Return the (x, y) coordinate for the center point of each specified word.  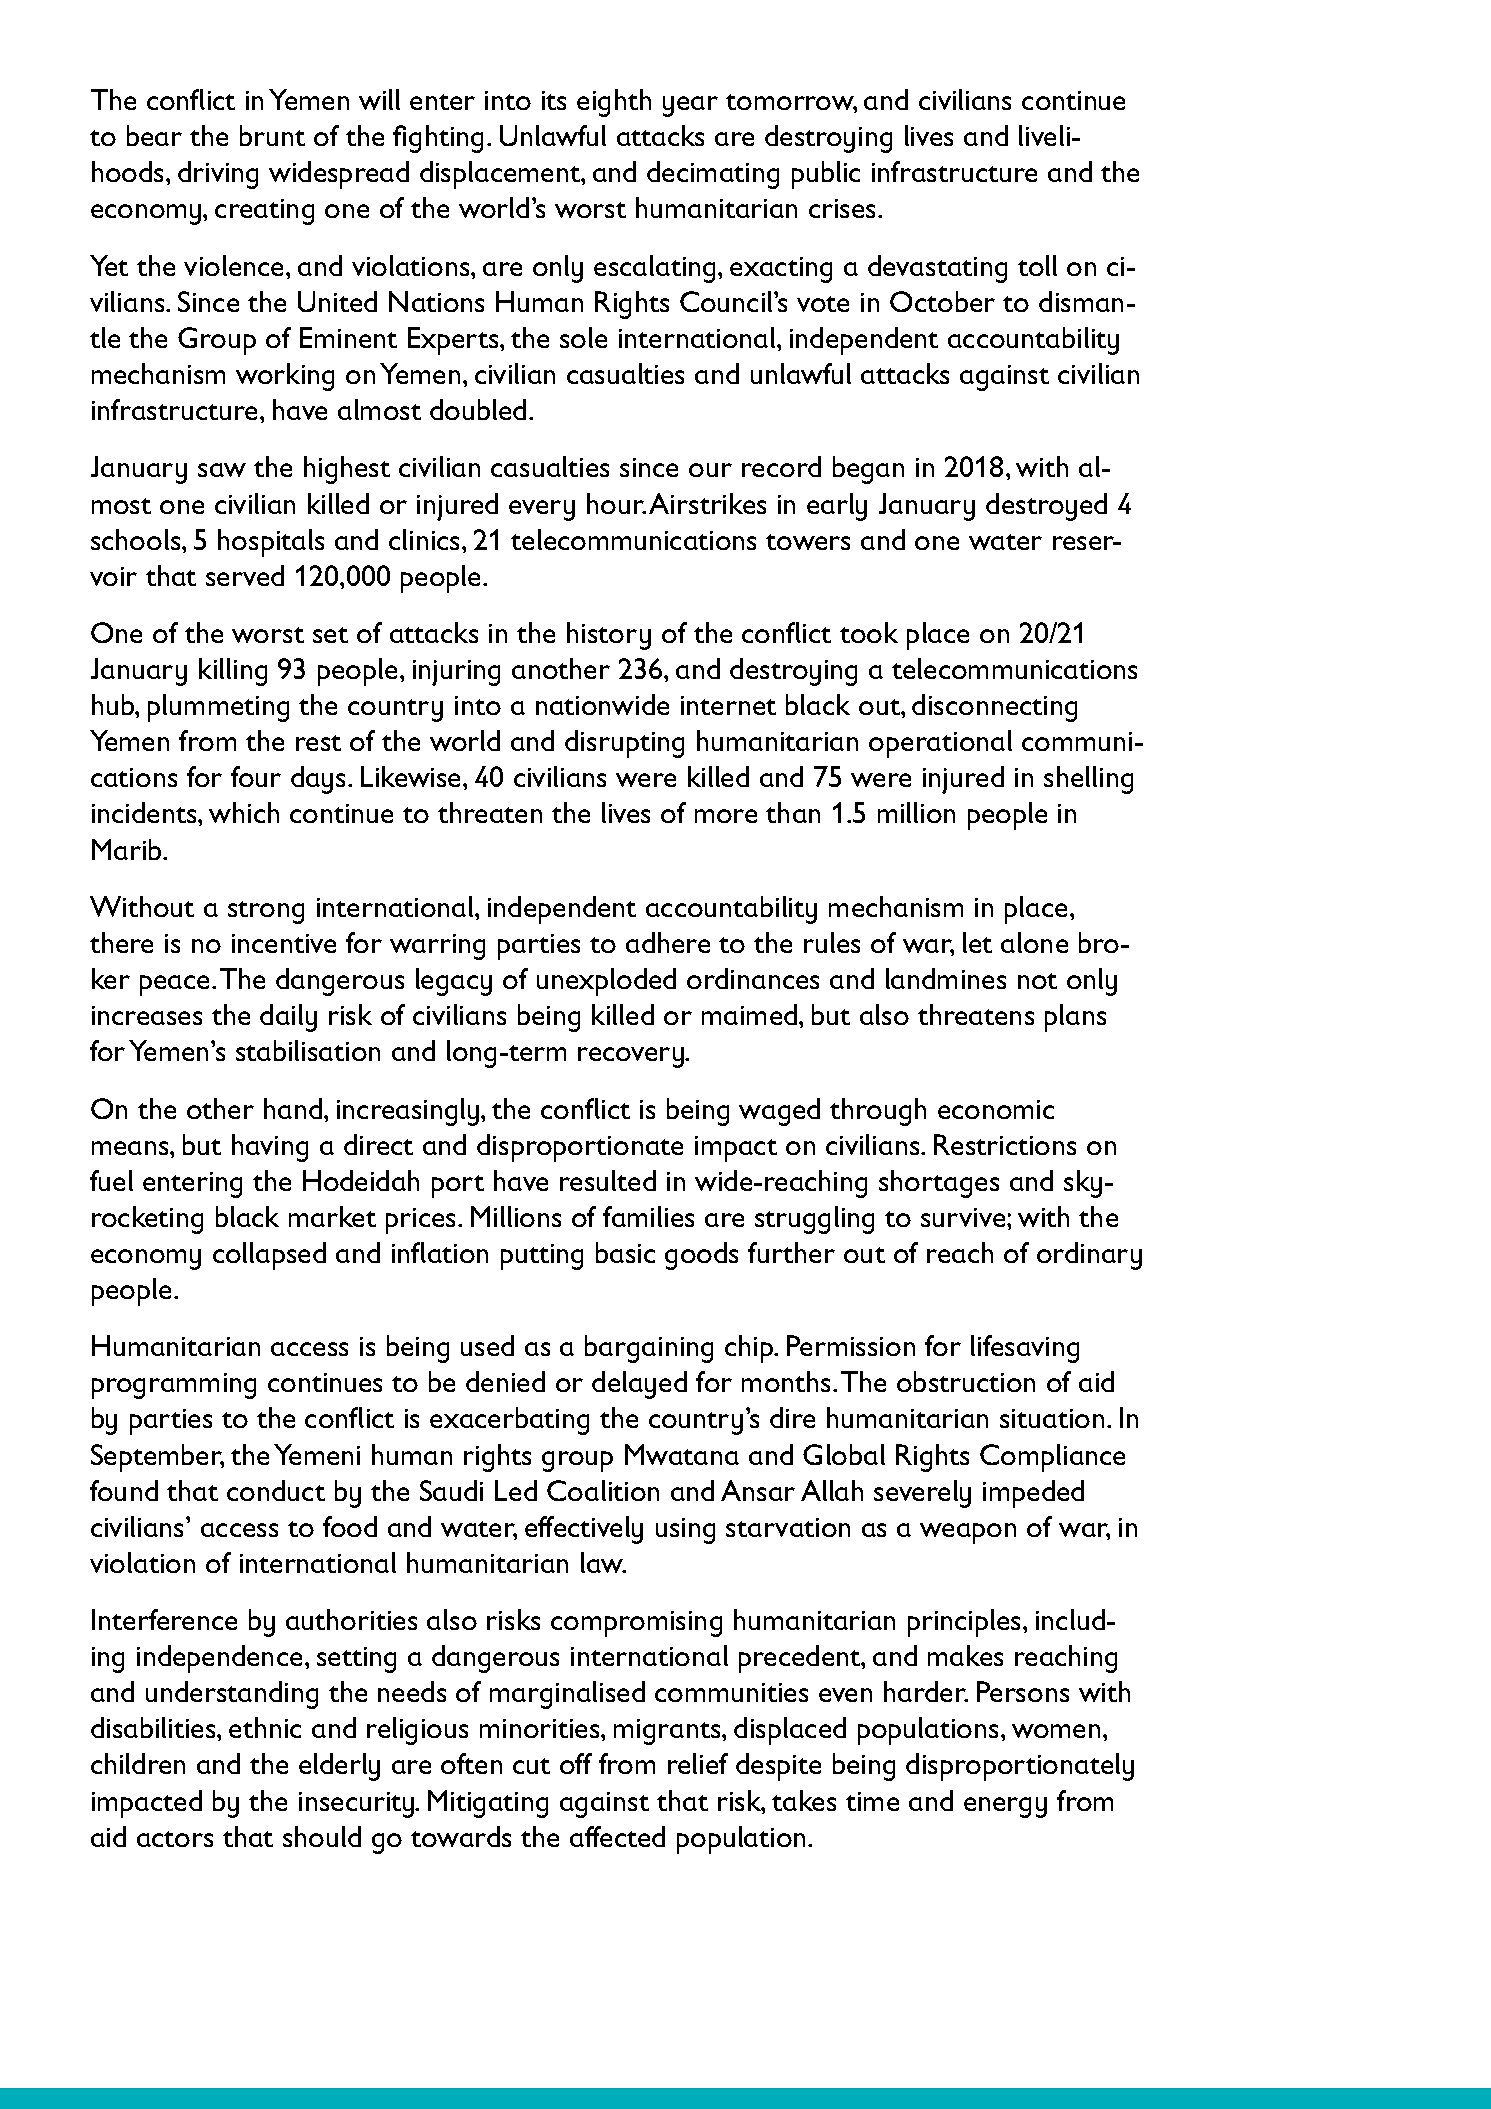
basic (625, 1252)
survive (964, 1217)
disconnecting (994, 708)
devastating (937, 269)
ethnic (265, 1727)
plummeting (218, 708)
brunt (272, 135)
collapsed (269, 1256)
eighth (614, 103)
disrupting (624, 744)
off (576, 1763)
